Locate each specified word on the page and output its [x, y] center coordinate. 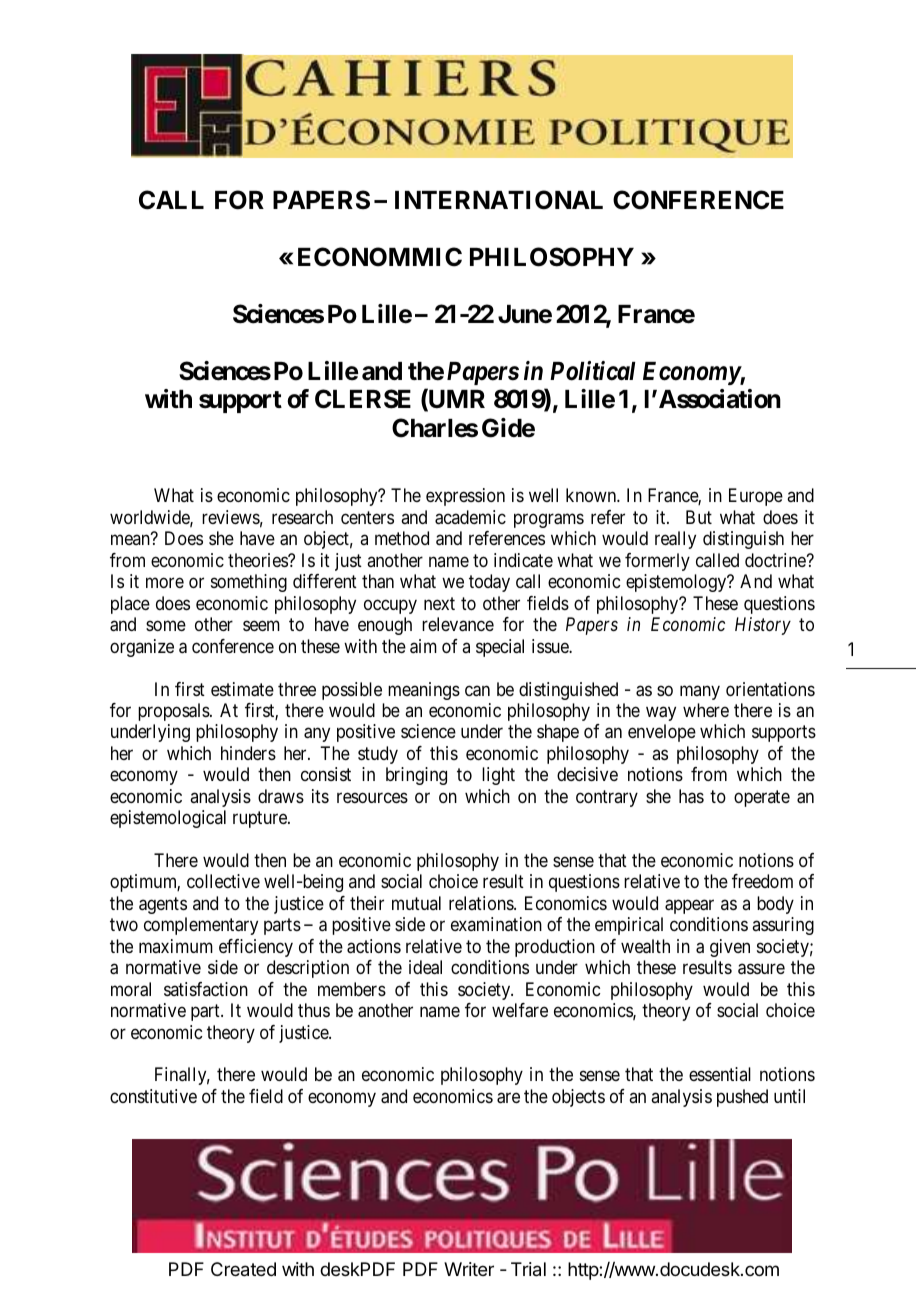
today [489, 583]
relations [482, 903]
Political [593, 371]
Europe [756, 497]
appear [689, 906]
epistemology [677, 583]
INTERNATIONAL [499, 200]
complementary [201, 926]
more [165, 583]
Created [243, 1269]
